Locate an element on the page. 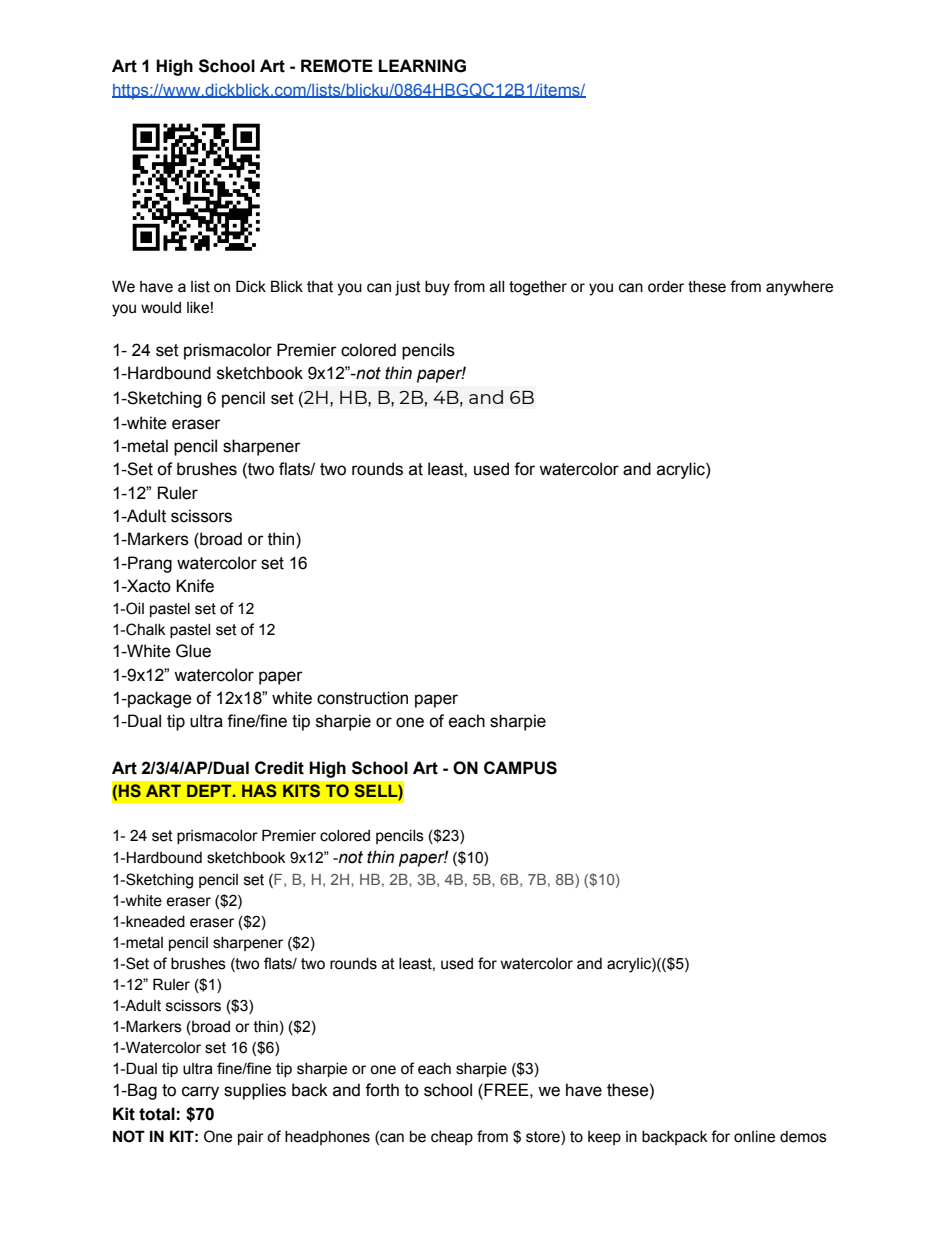 Image resolution: width=952 pixels, height=1233 pixels. cheap is located at coordinates (452, 1138).
